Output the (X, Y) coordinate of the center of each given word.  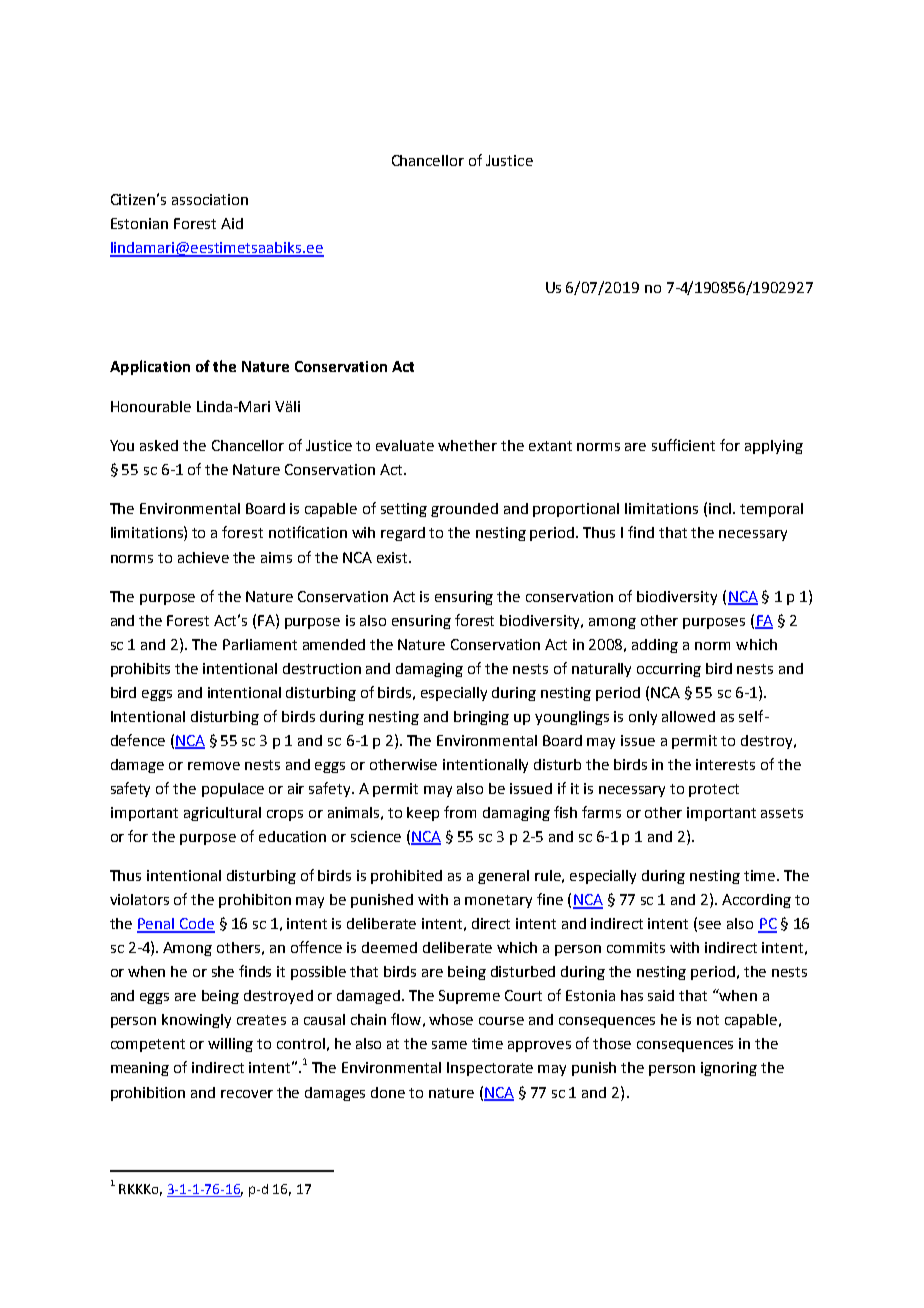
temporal (771, 510)
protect (714, 790)
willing (230, 1045)
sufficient (683, 445)
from (460, 812)
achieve (203, 557)
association (210, 199)
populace (233, 790)
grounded (464, 510)
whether (467, 445)
